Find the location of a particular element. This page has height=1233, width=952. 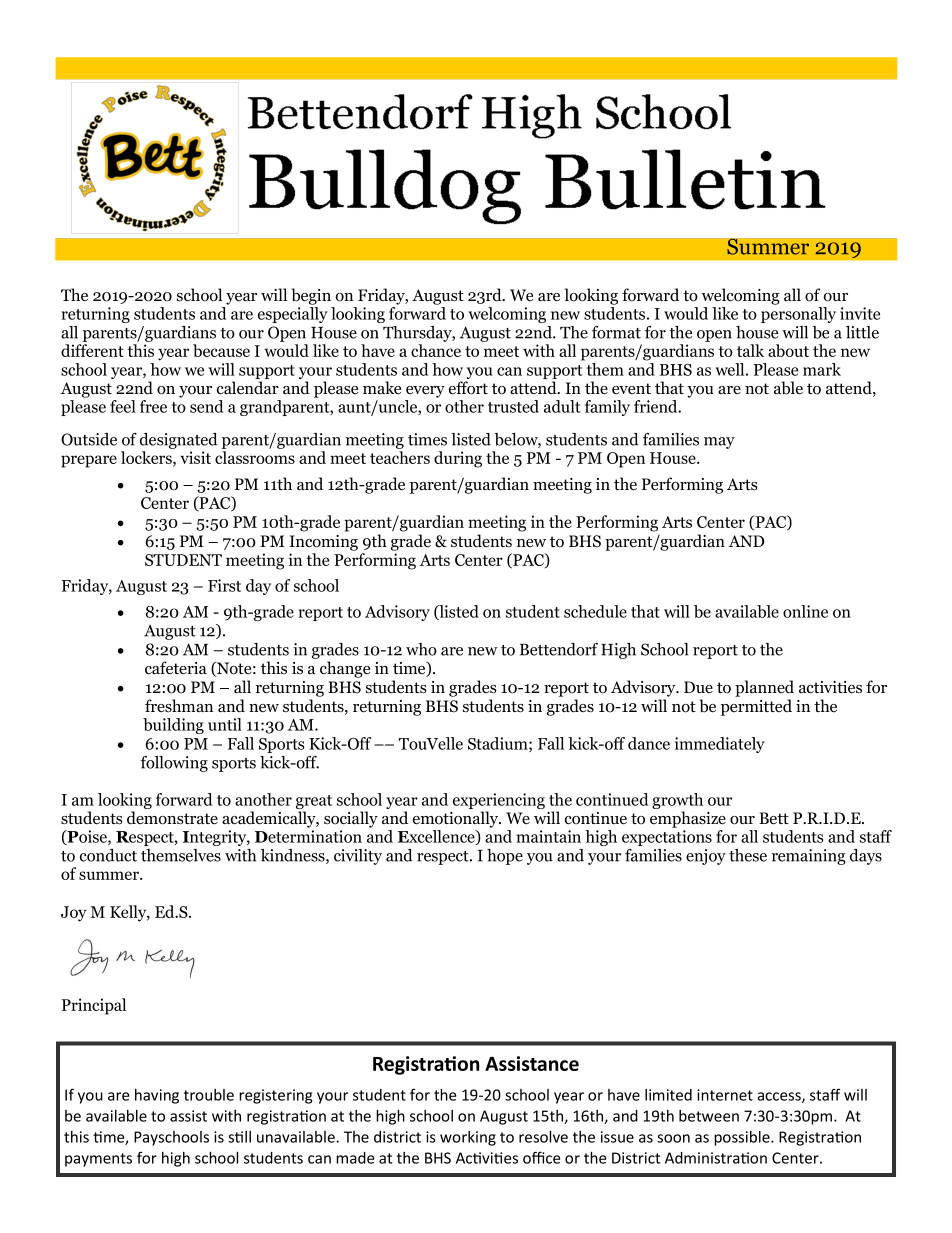

experiencing is located at coordinates (499, 802).
